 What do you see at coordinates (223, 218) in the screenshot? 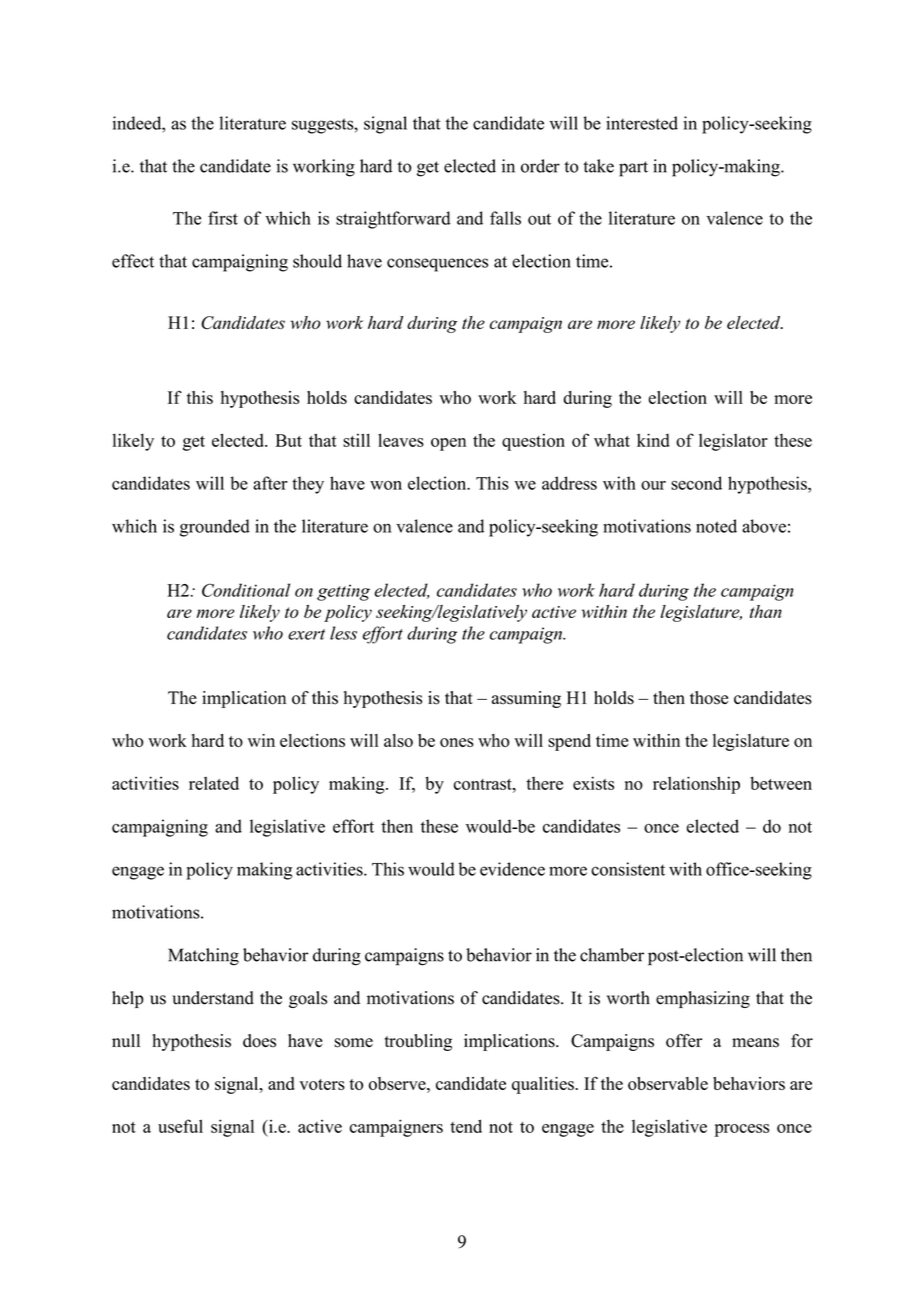
I see `first` at bounding box center [223, 218].
